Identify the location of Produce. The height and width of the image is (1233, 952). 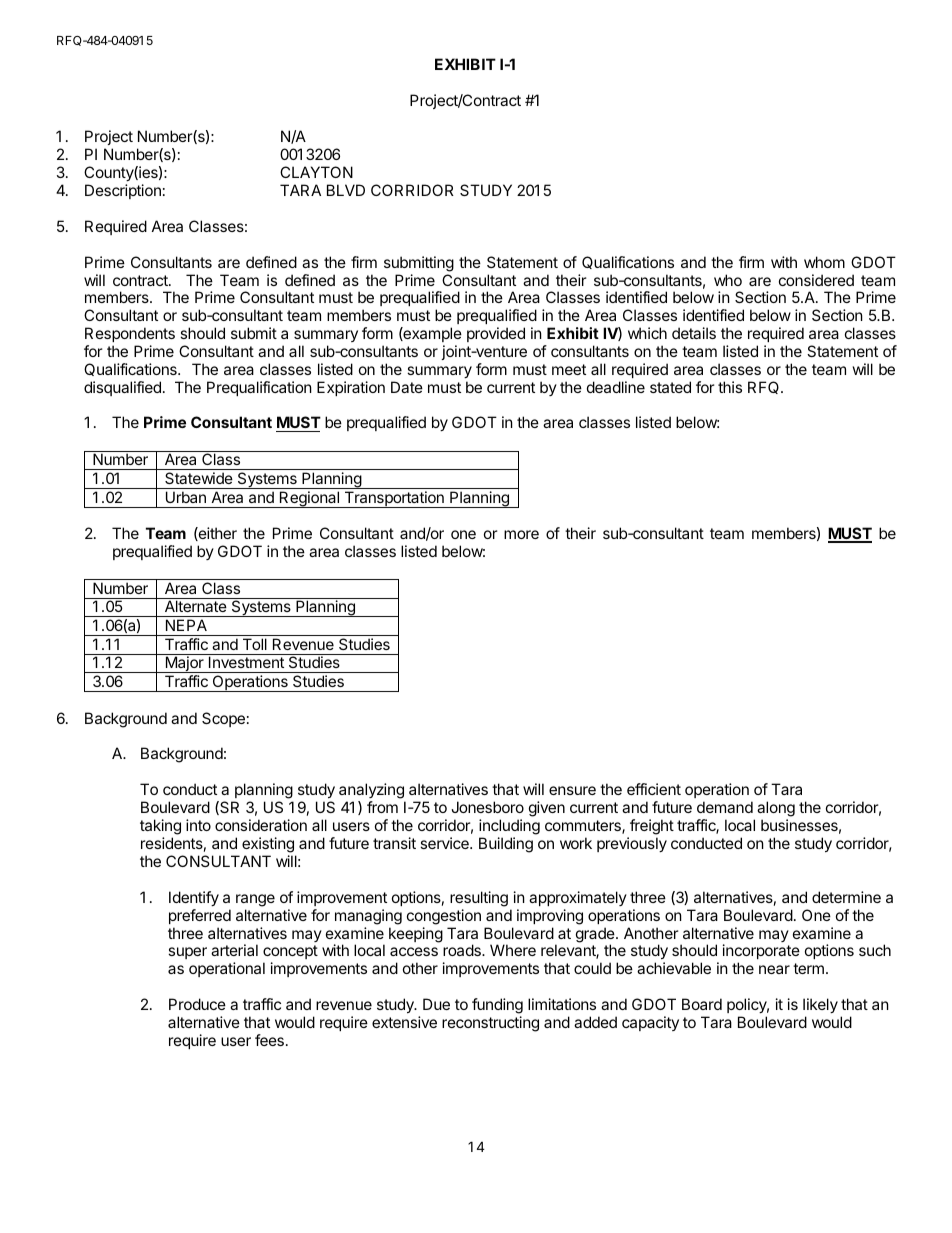
(197, 1004).
